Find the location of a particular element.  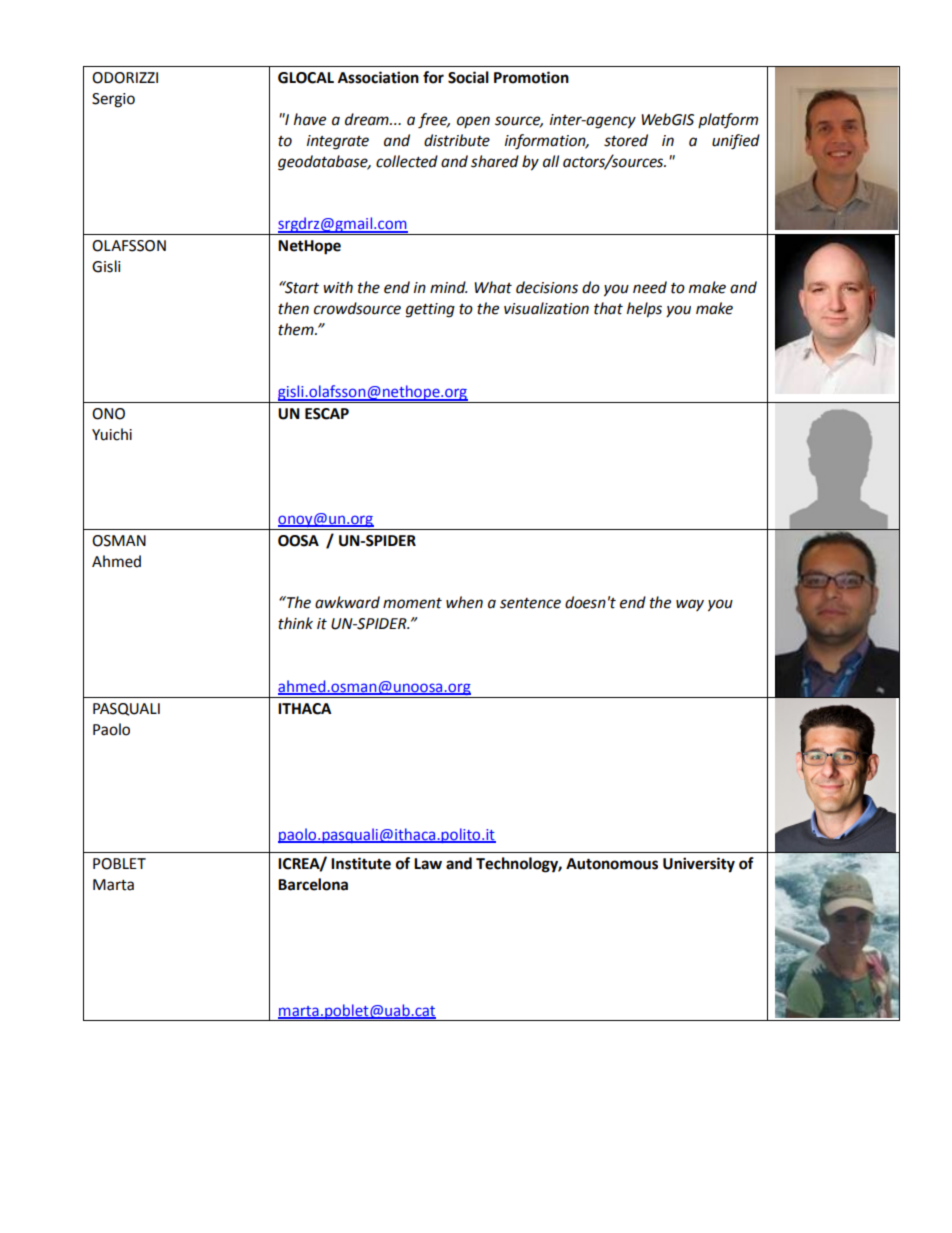

Social is located at coordinates (468, 77).
